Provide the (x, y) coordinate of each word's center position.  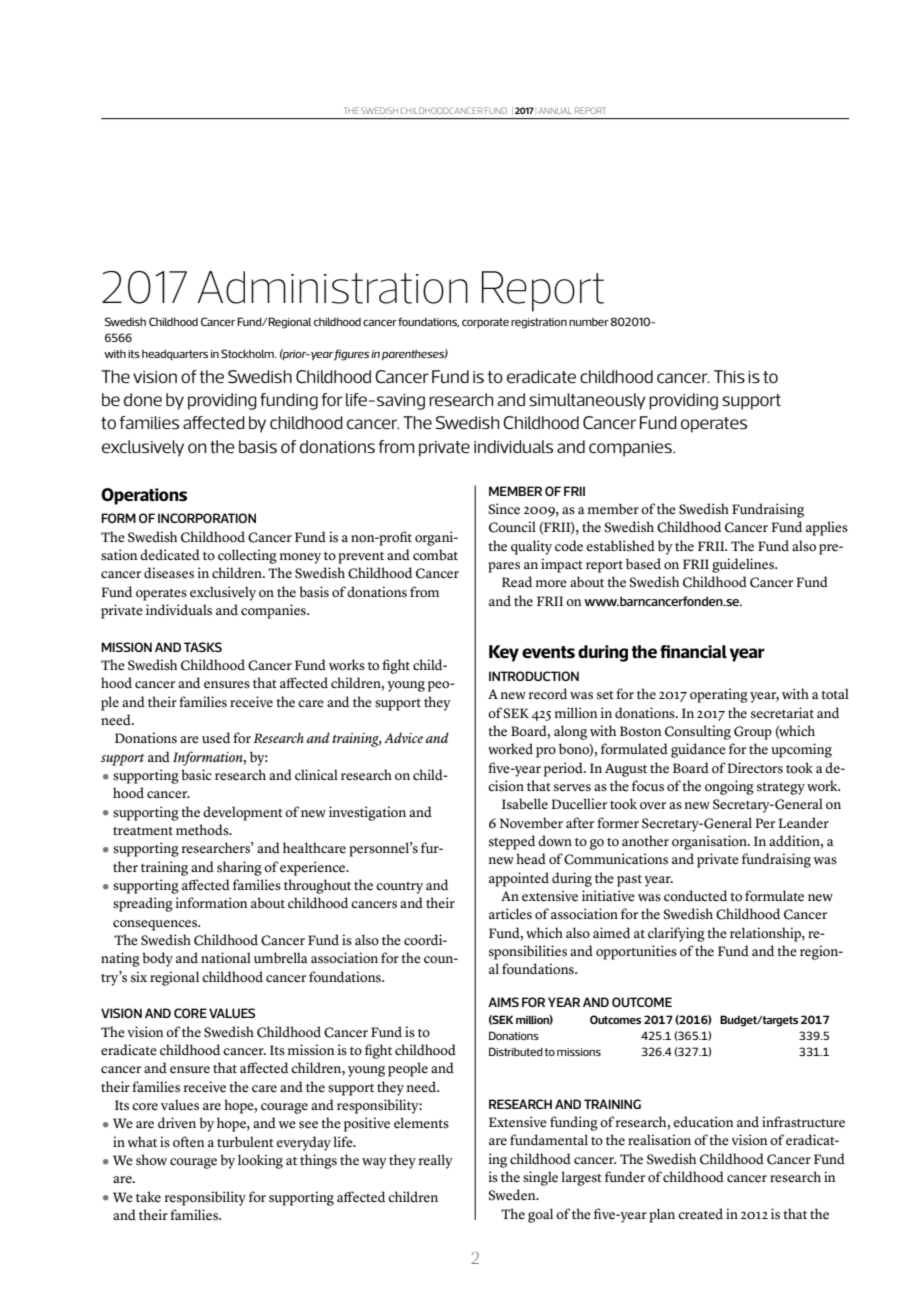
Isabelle (525, 804)
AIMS (503, 1002)
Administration (332, 287)
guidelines (744, 565)
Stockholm (248, 353)
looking (260, 1161)
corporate (485, 323)
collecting (247, 556)
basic (196, 775)
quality (531, 547)
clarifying (676, 934)
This (729, 376)
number (589, 322)
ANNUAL (555, 111)
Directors (755, 768)
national (226, 957)
